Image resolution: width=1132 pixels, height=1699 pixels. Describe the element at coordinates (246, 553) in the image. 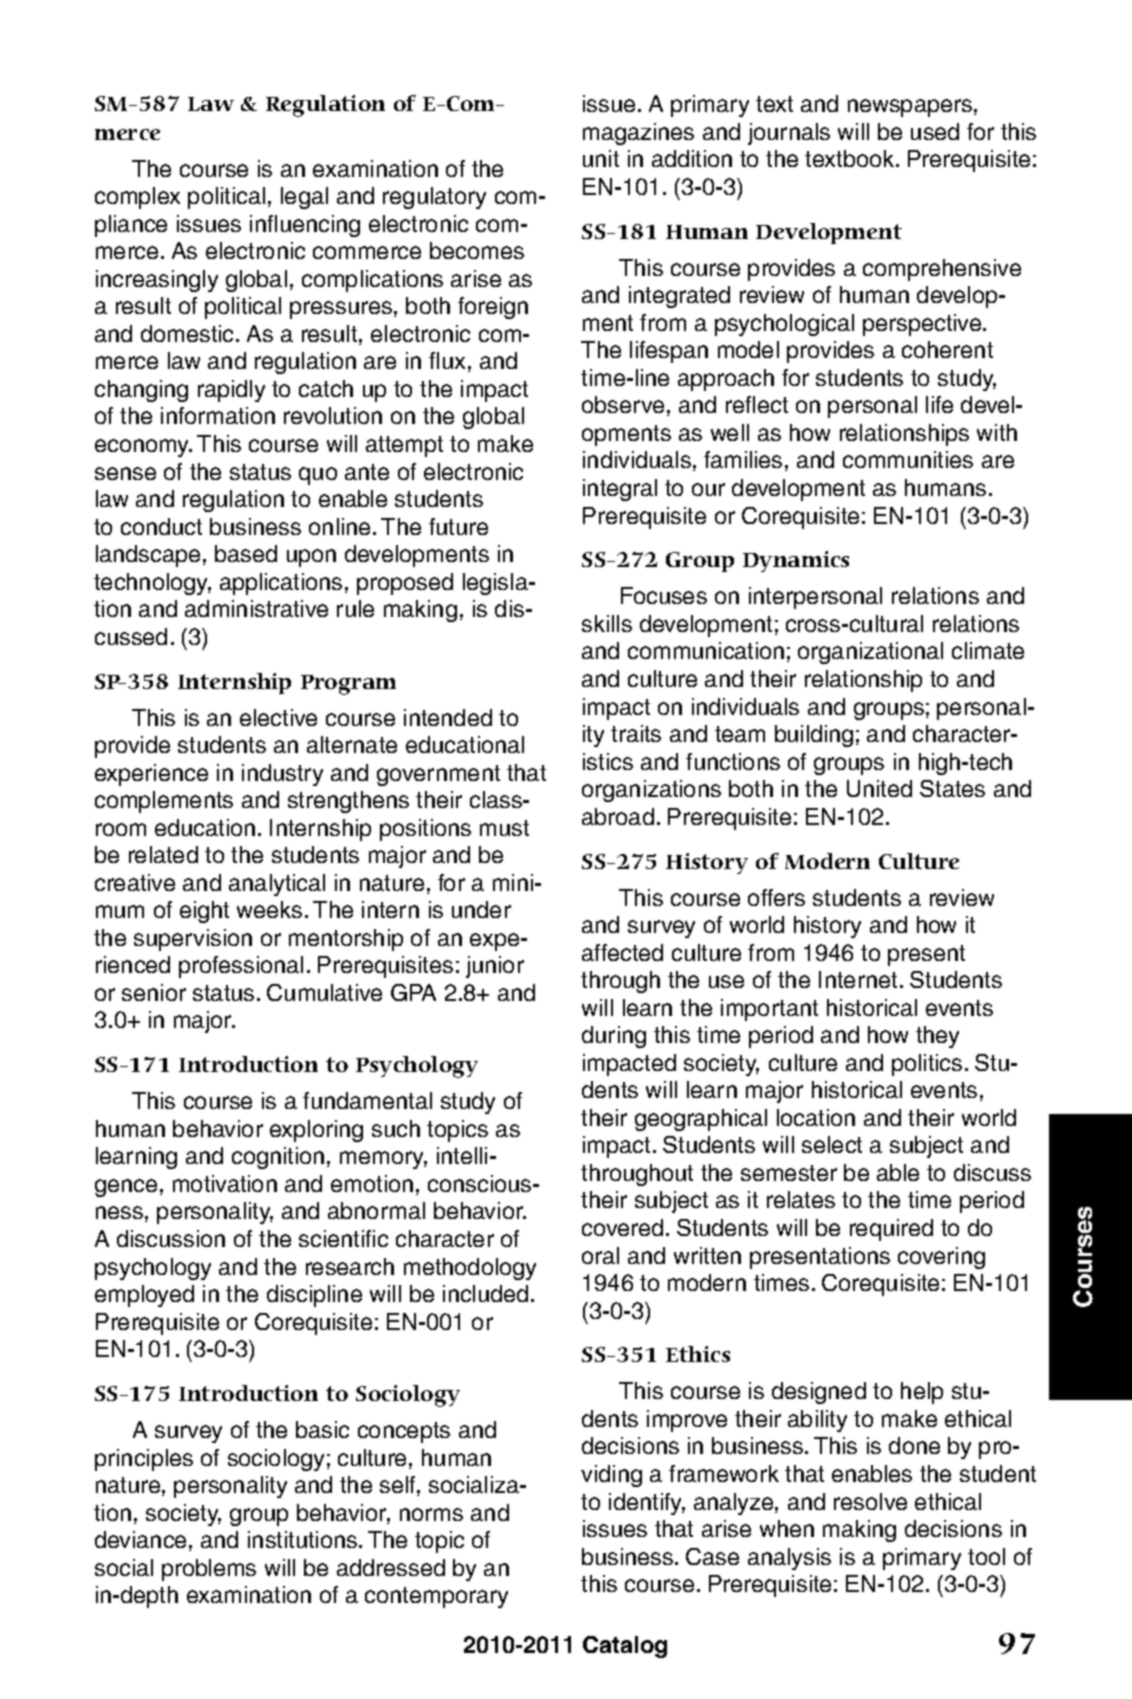

I see `based` at that location.
